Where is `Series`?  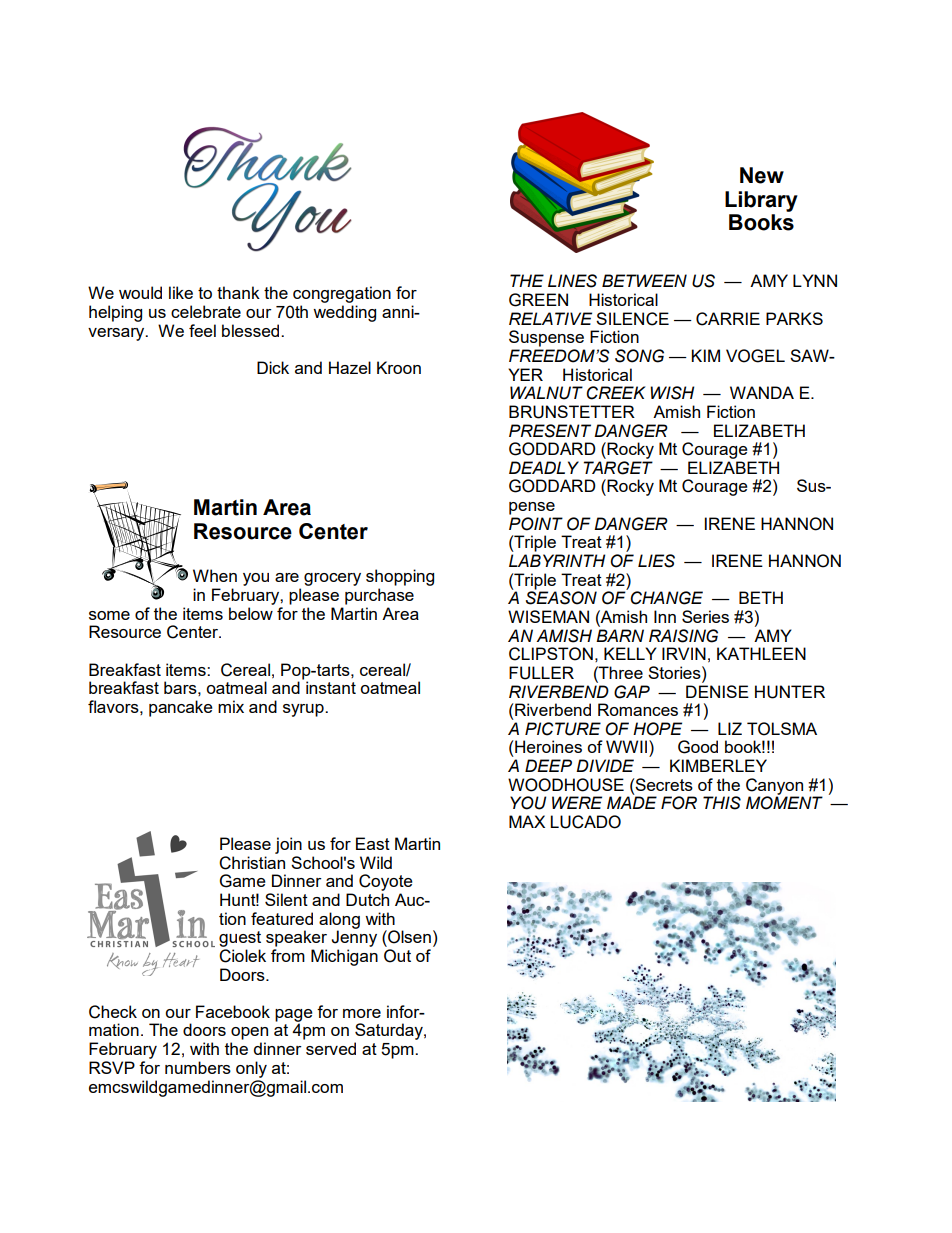 Series is located at coordinates (705, 616).
